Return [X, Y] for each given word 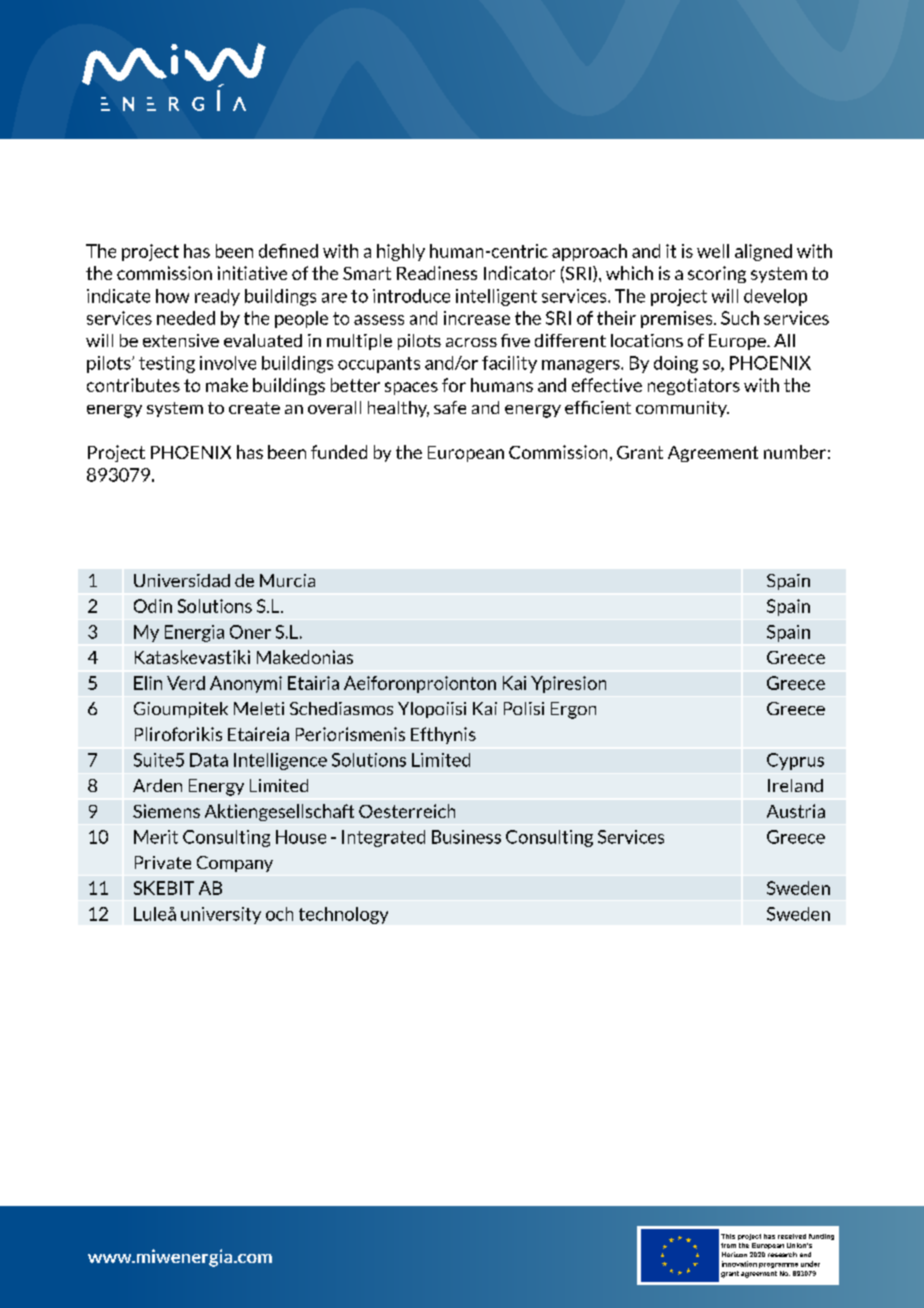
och [279, 914]
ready [217, 297]
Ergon [573, 710]
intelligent [496, 297]
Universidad [182, 580]
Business [466, 837]
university [221, 915]
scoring [717, 274]
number [795, 452]
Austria [796, 811]
